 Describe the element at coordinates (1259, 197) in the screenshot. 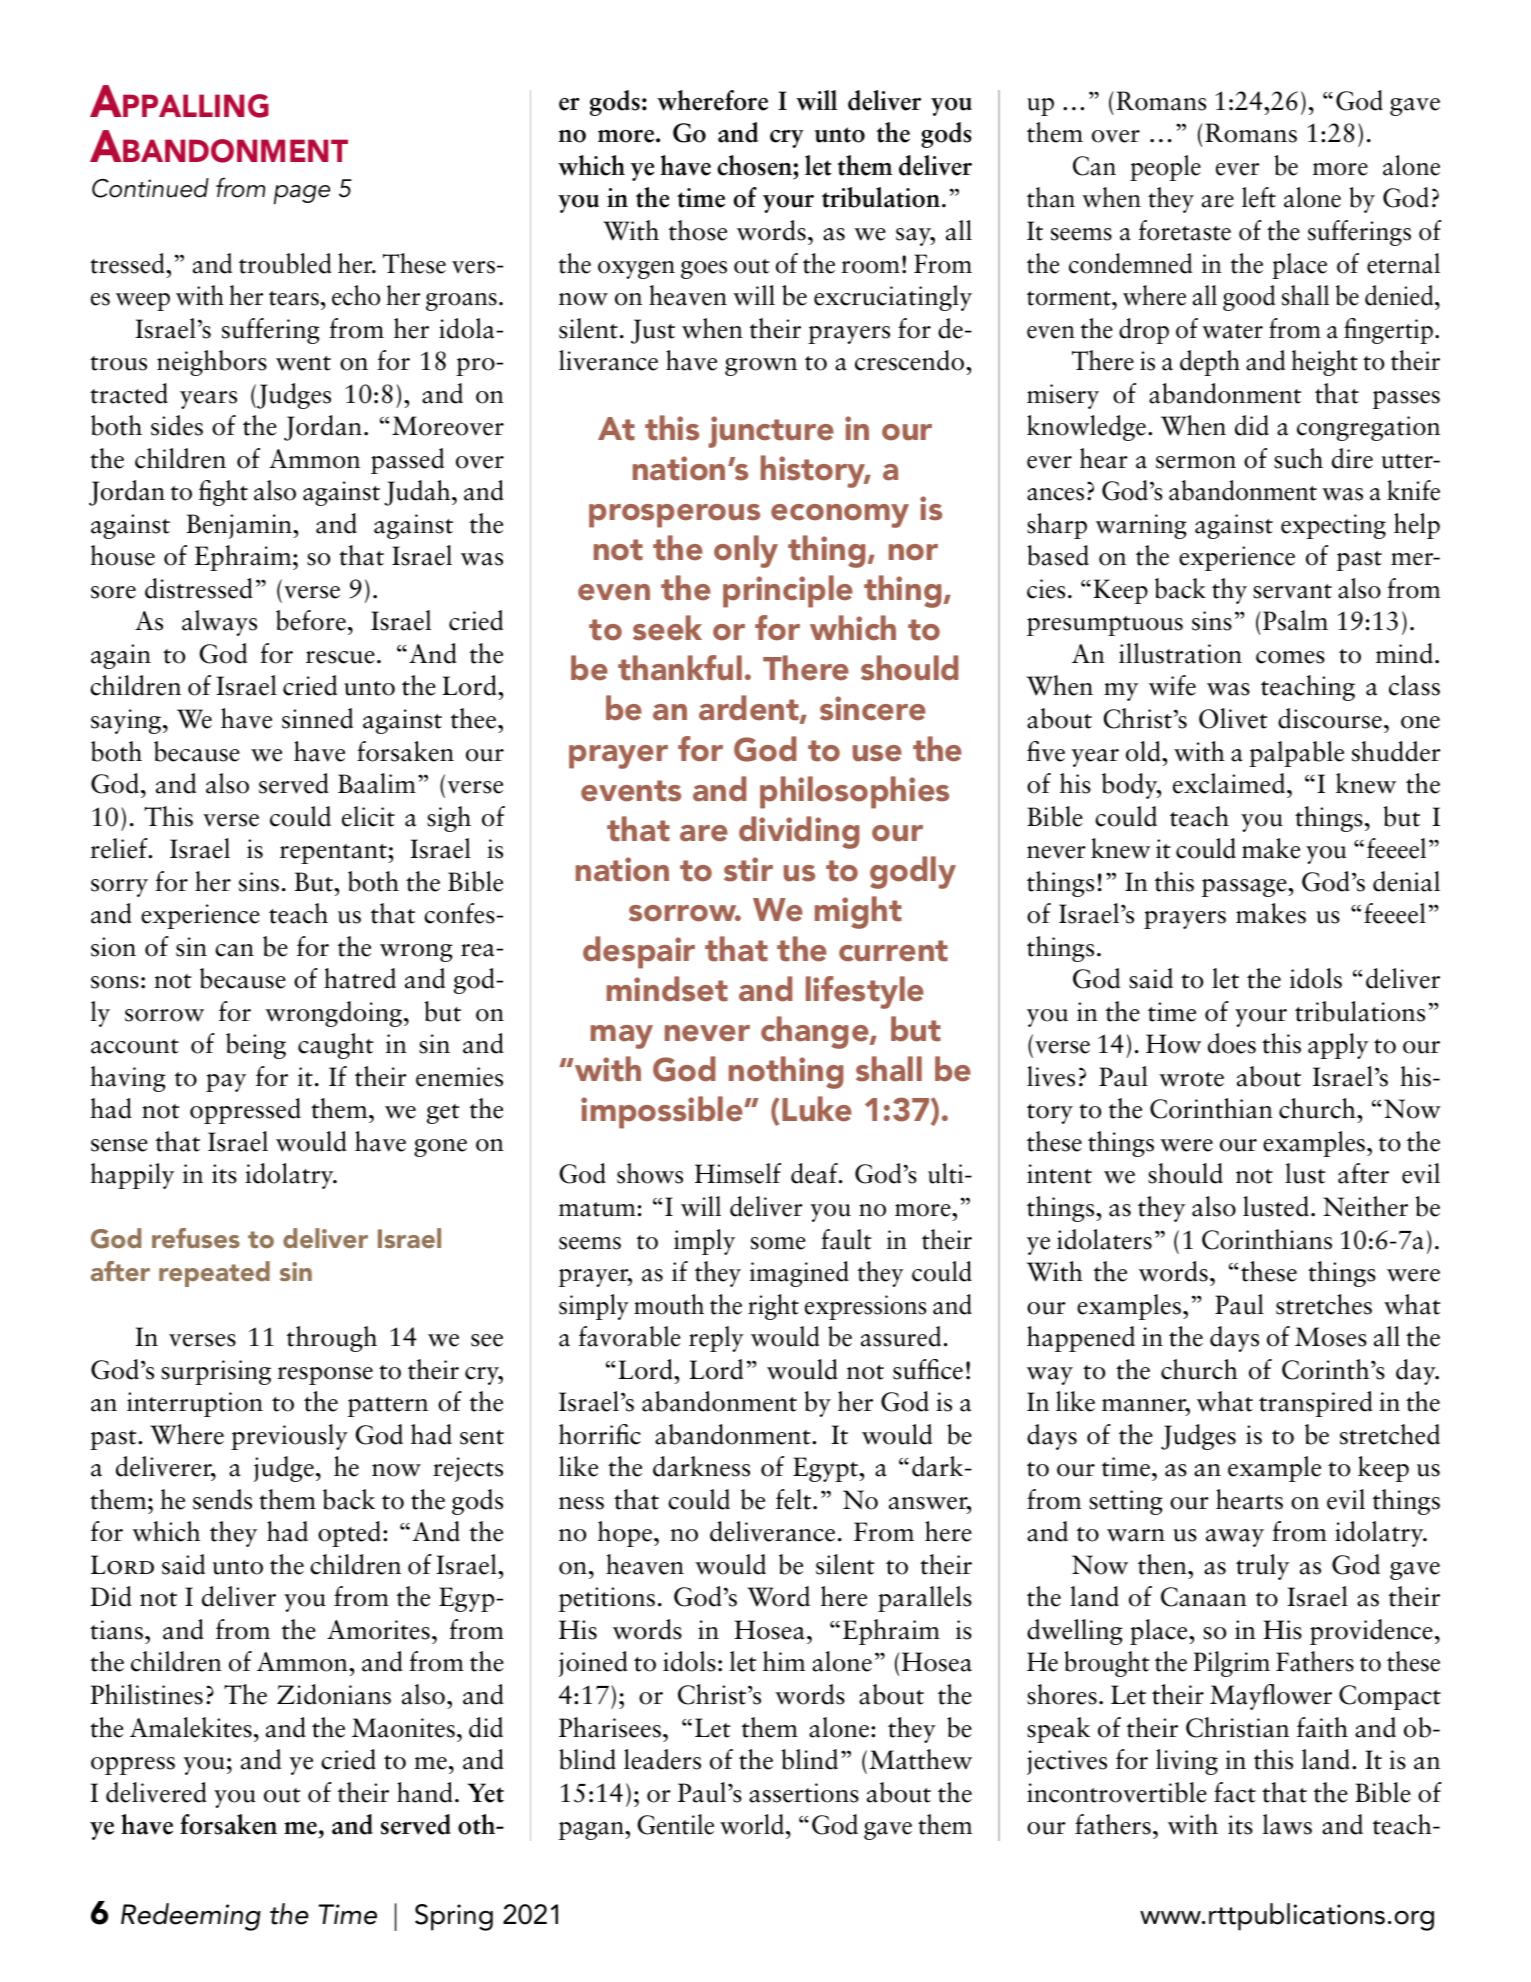

I see `left` at that location.
